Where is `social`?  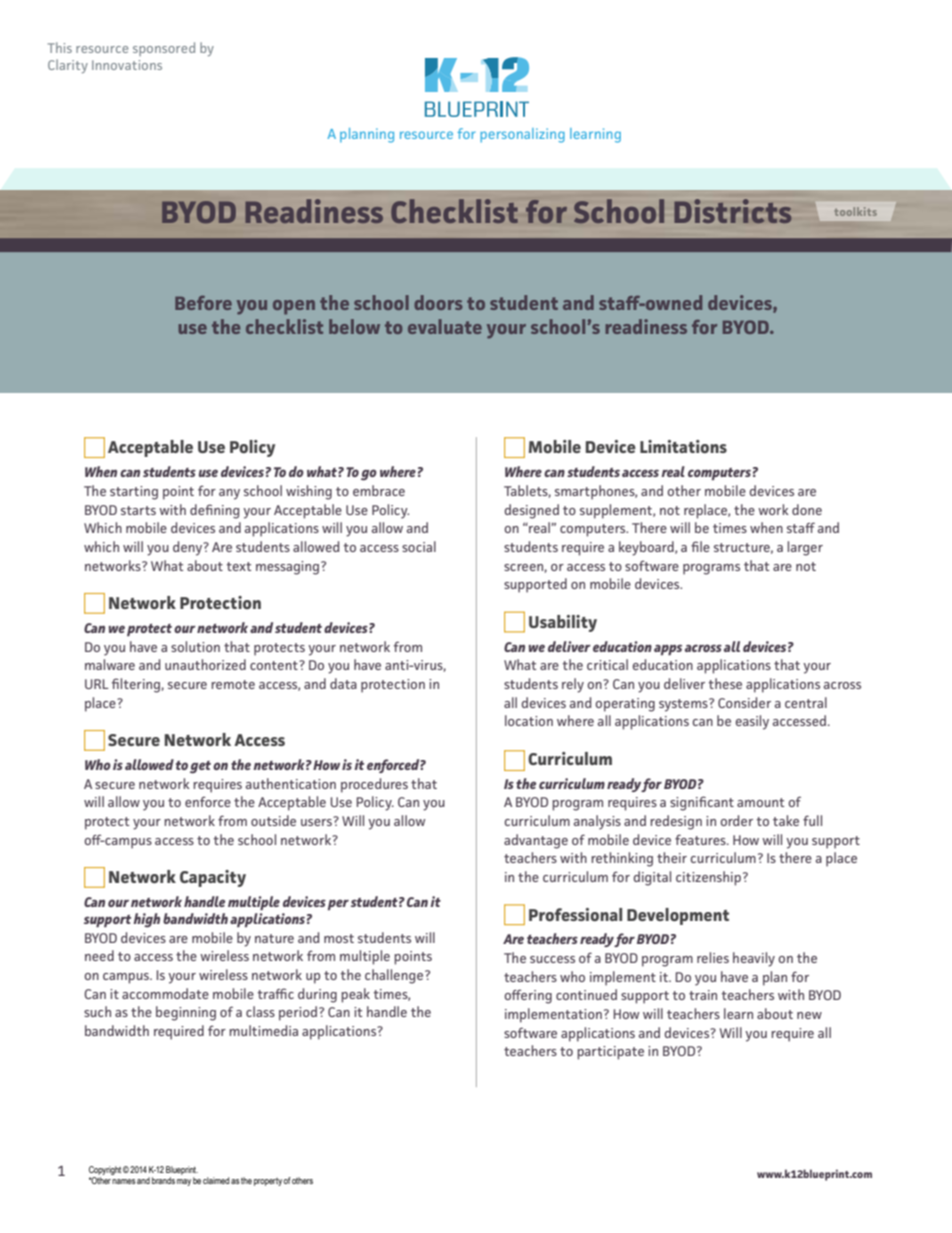 social is located at coordinates (419, 546).
